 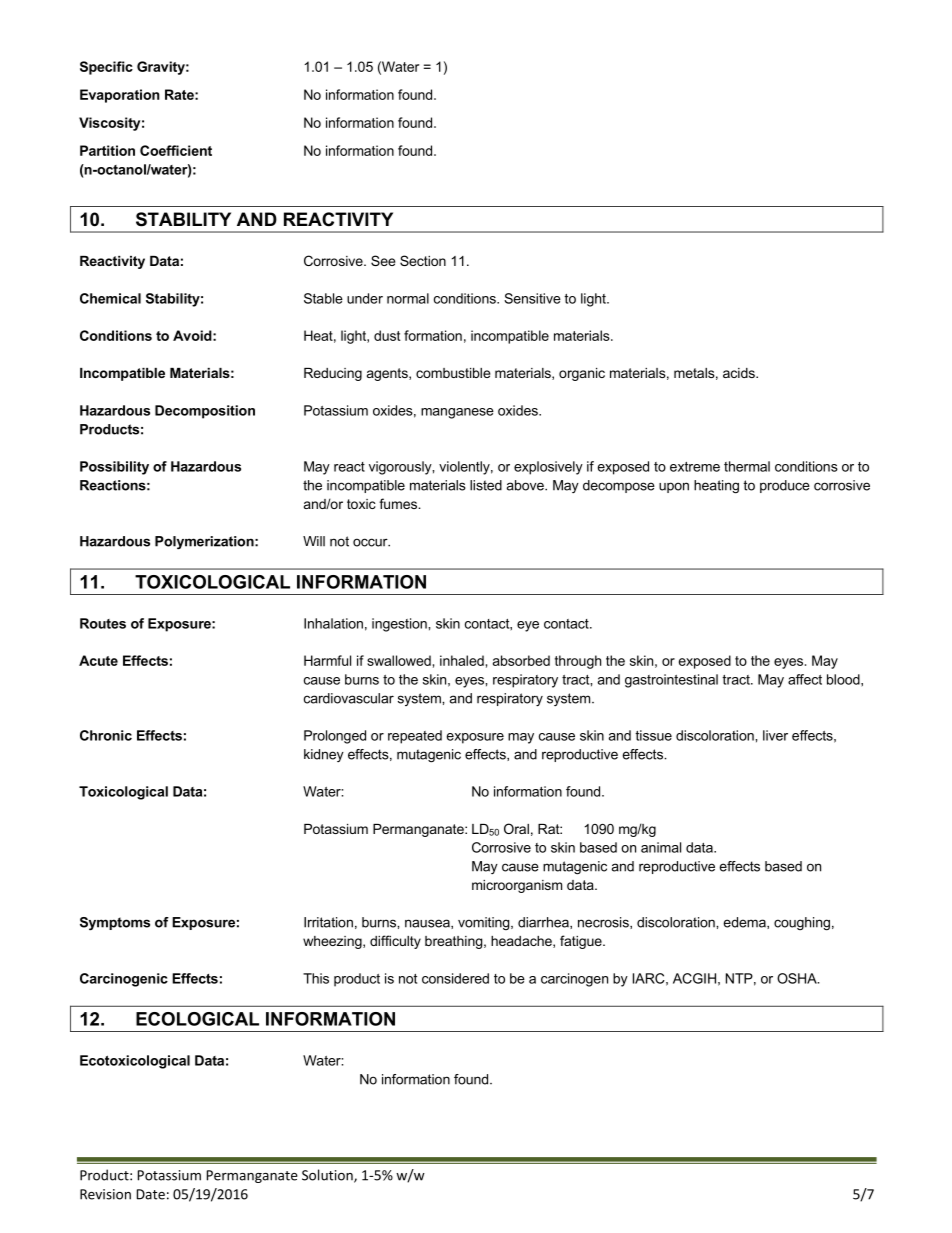 I want to click on Sensitive, so click(x=532, y=298).
